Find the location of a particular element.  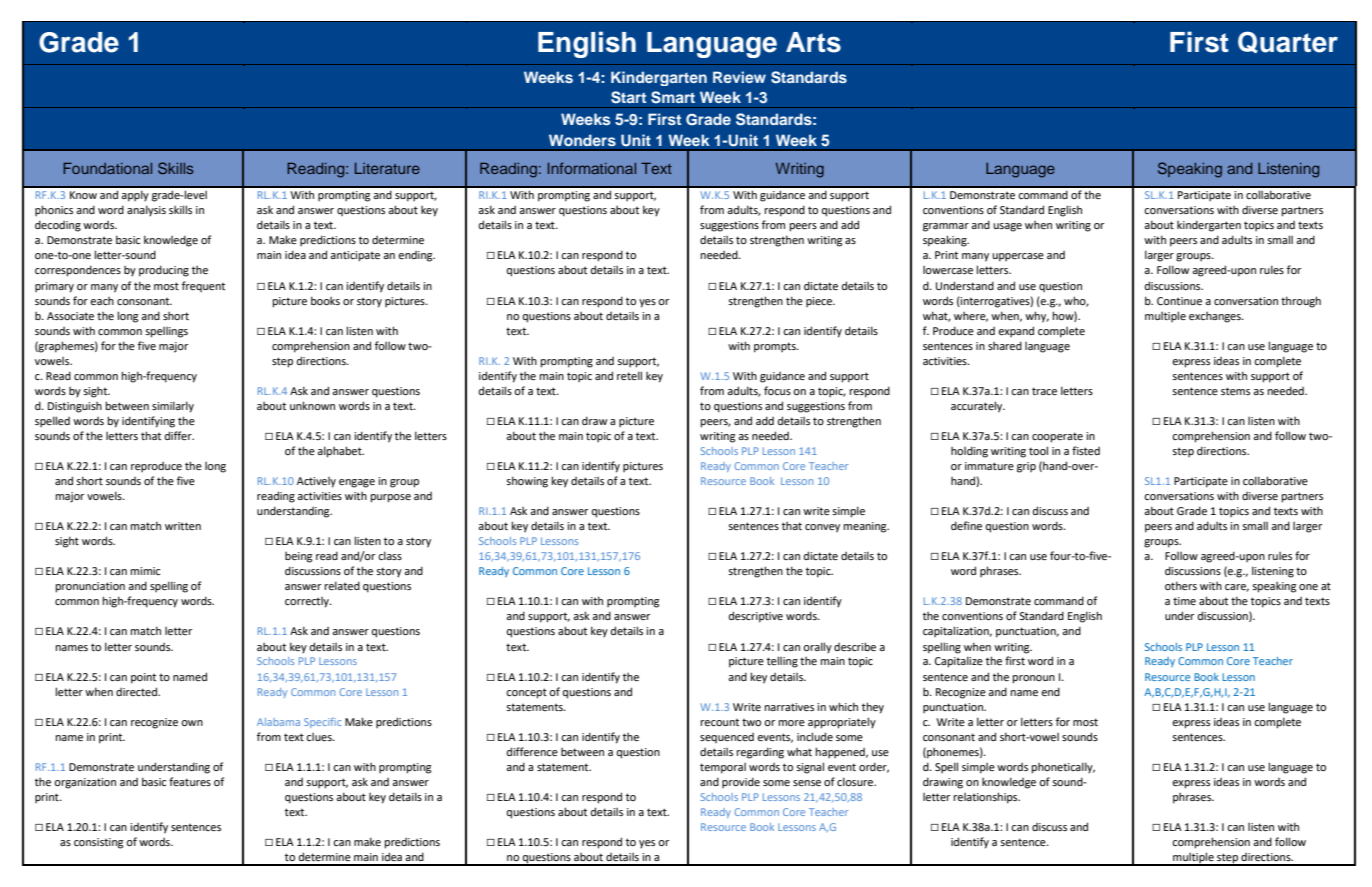

prompts is located at coordinates (776, 347).
